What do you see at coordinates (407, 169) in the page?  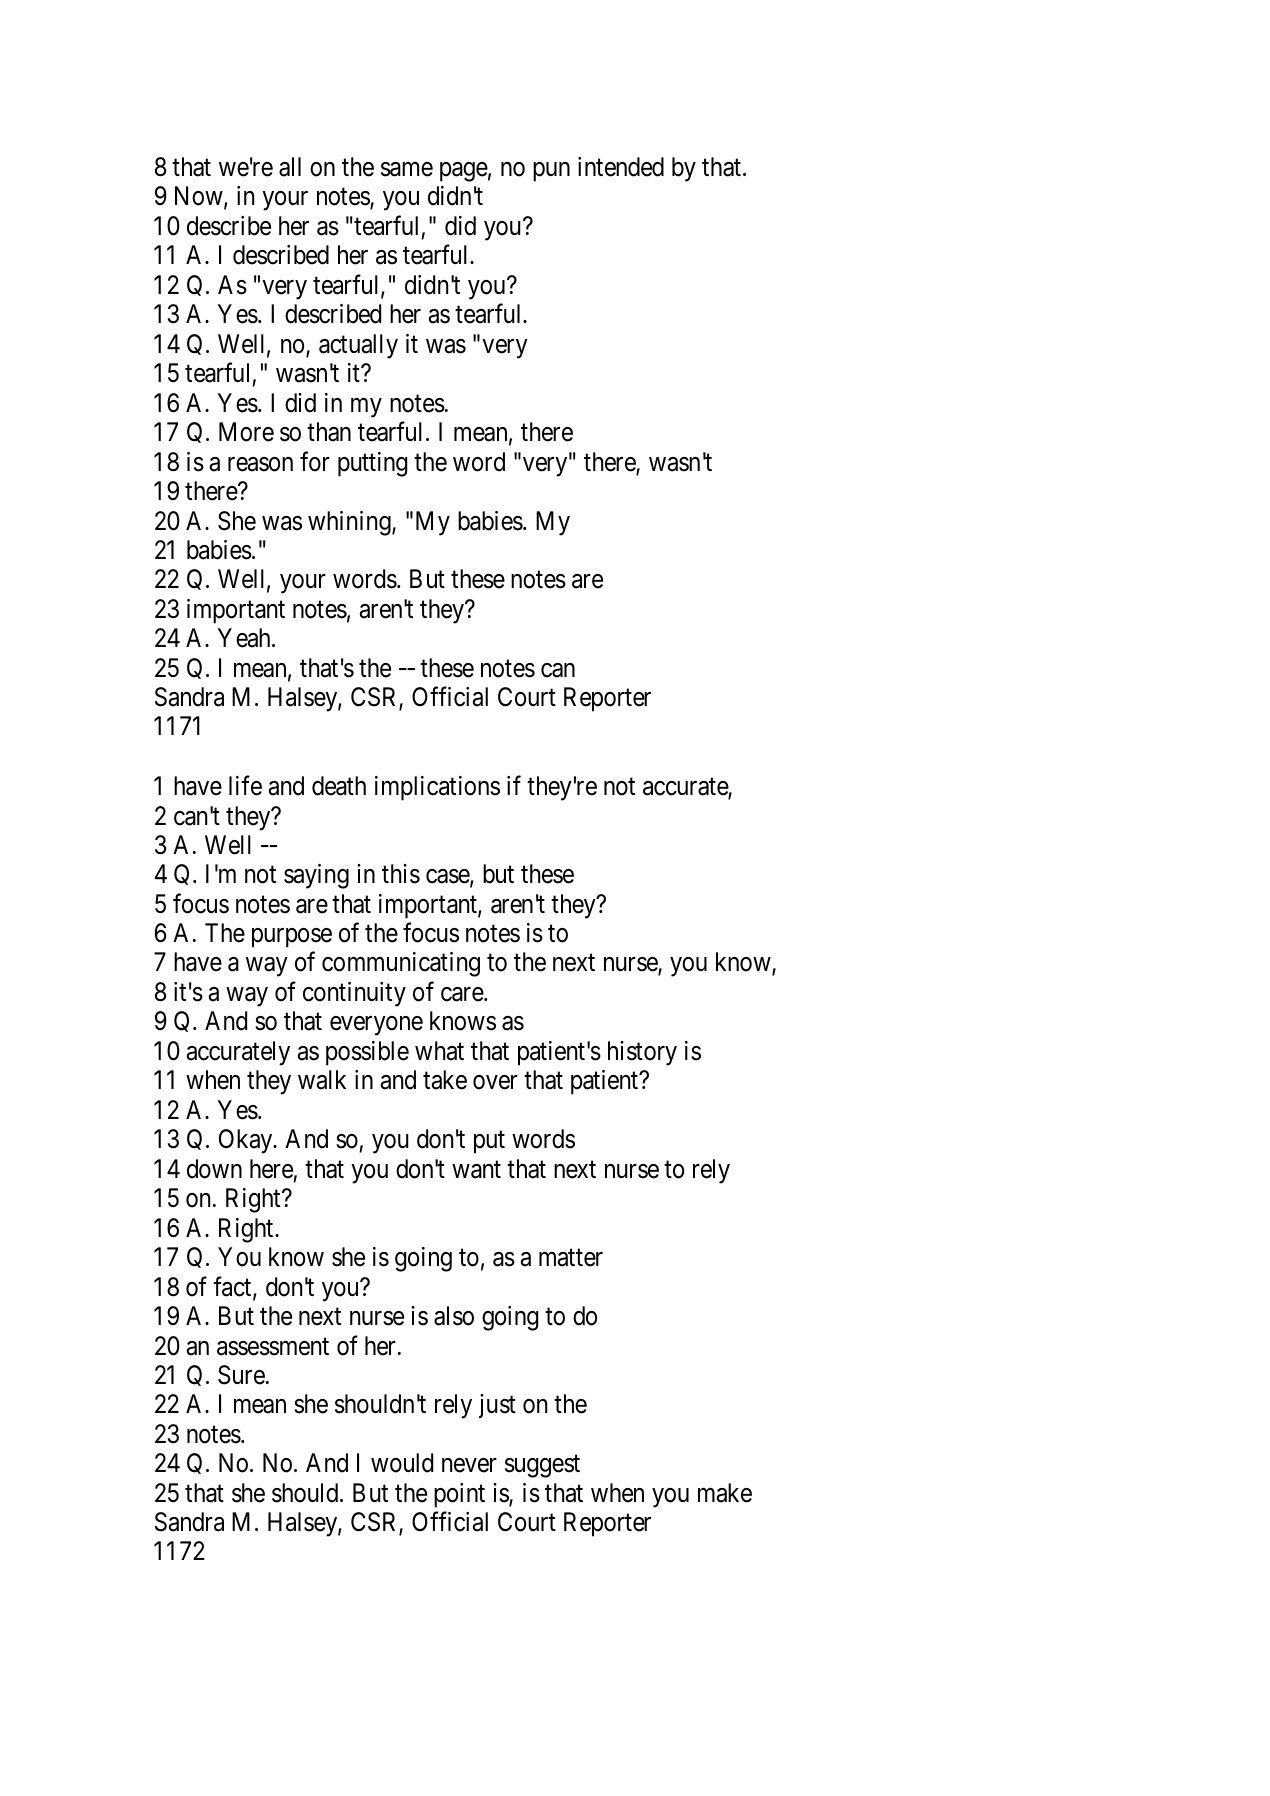 I see `same` at bounding box center [407, 169].
